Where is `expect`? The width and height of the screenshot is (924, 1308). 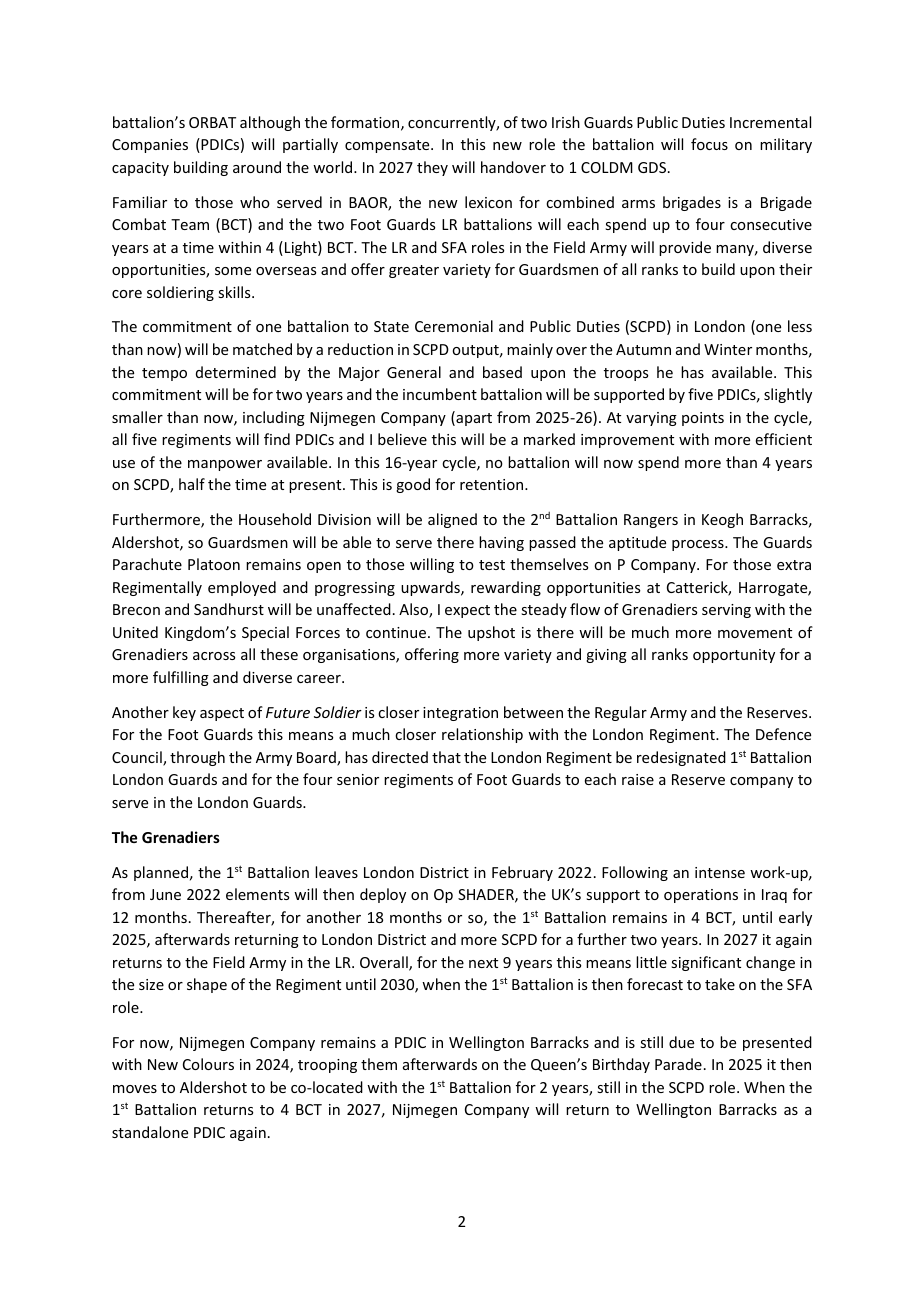
expect is located at coordinates (467, 611).
